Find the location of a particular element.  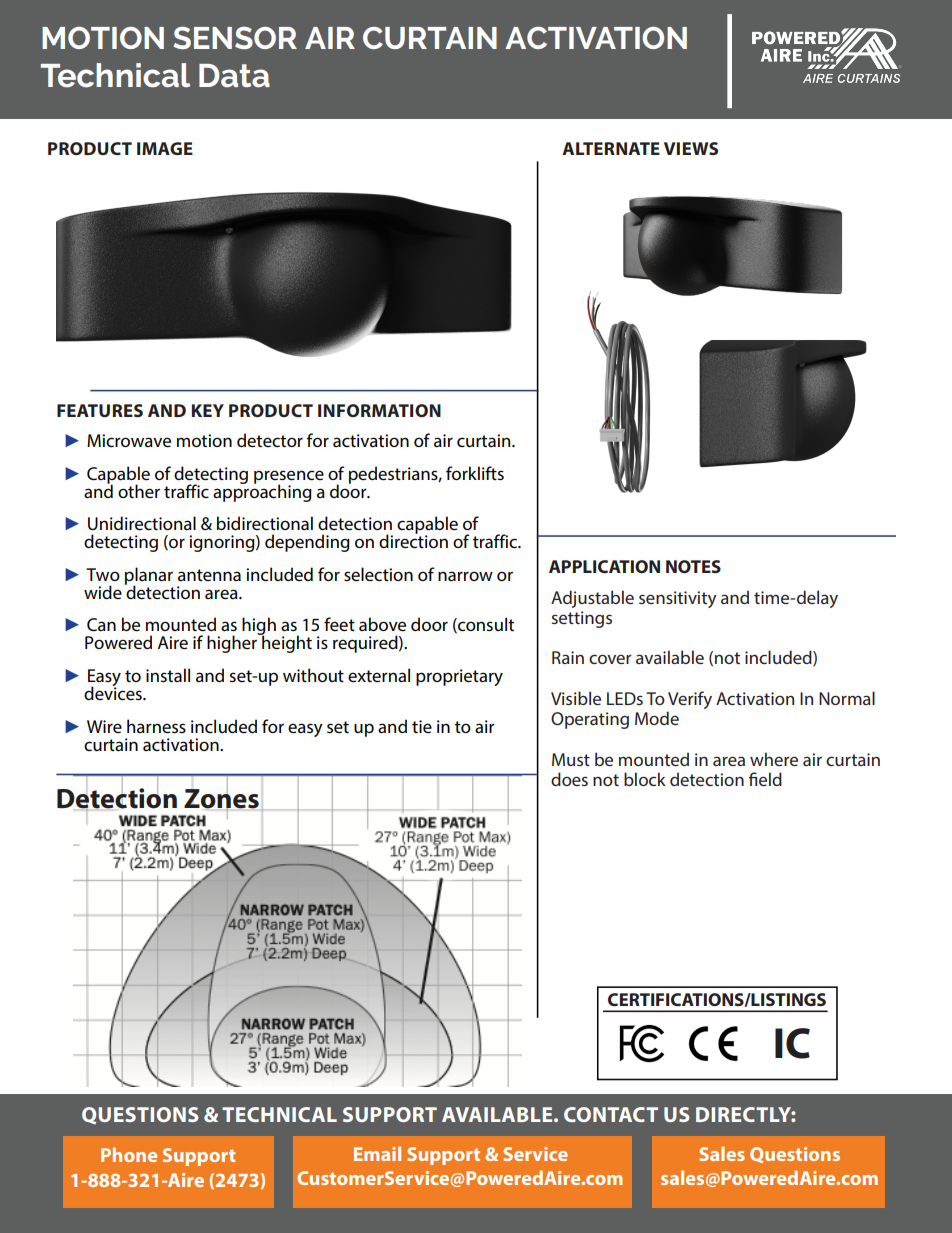

CONTACT is located at coordinates (611, 1114).
